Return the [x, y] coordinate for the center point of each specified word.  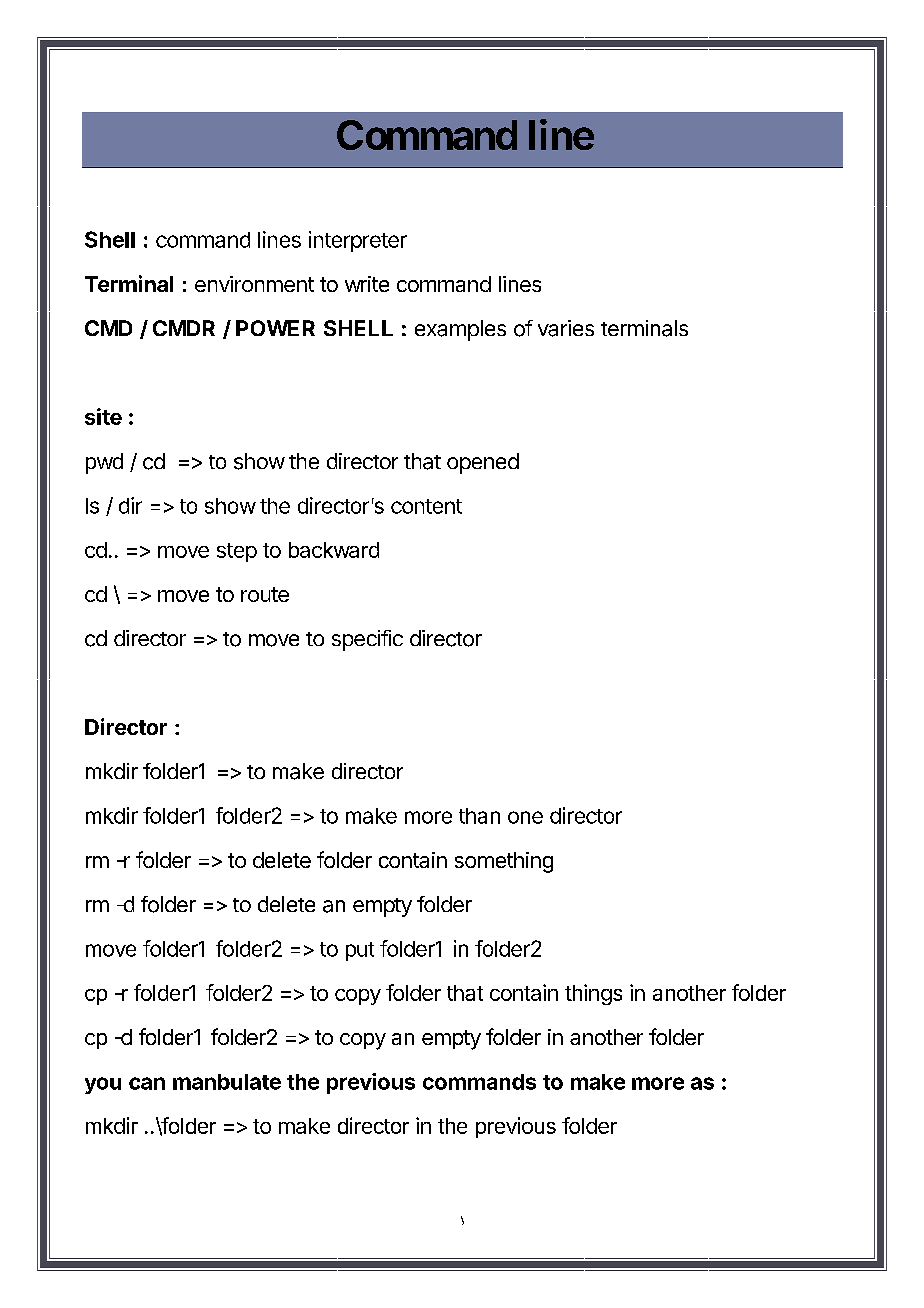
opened [483, 463]
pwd [104, 463]
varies [566, 328]
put [360, 951]
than [479, 816]
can [147, 1083]
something [504, 862]
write [367, 284]
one [525, 817]
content [426, 506]
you [103, 1085]
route [265, 594]
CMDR [184, 328]
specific [367, 640]
